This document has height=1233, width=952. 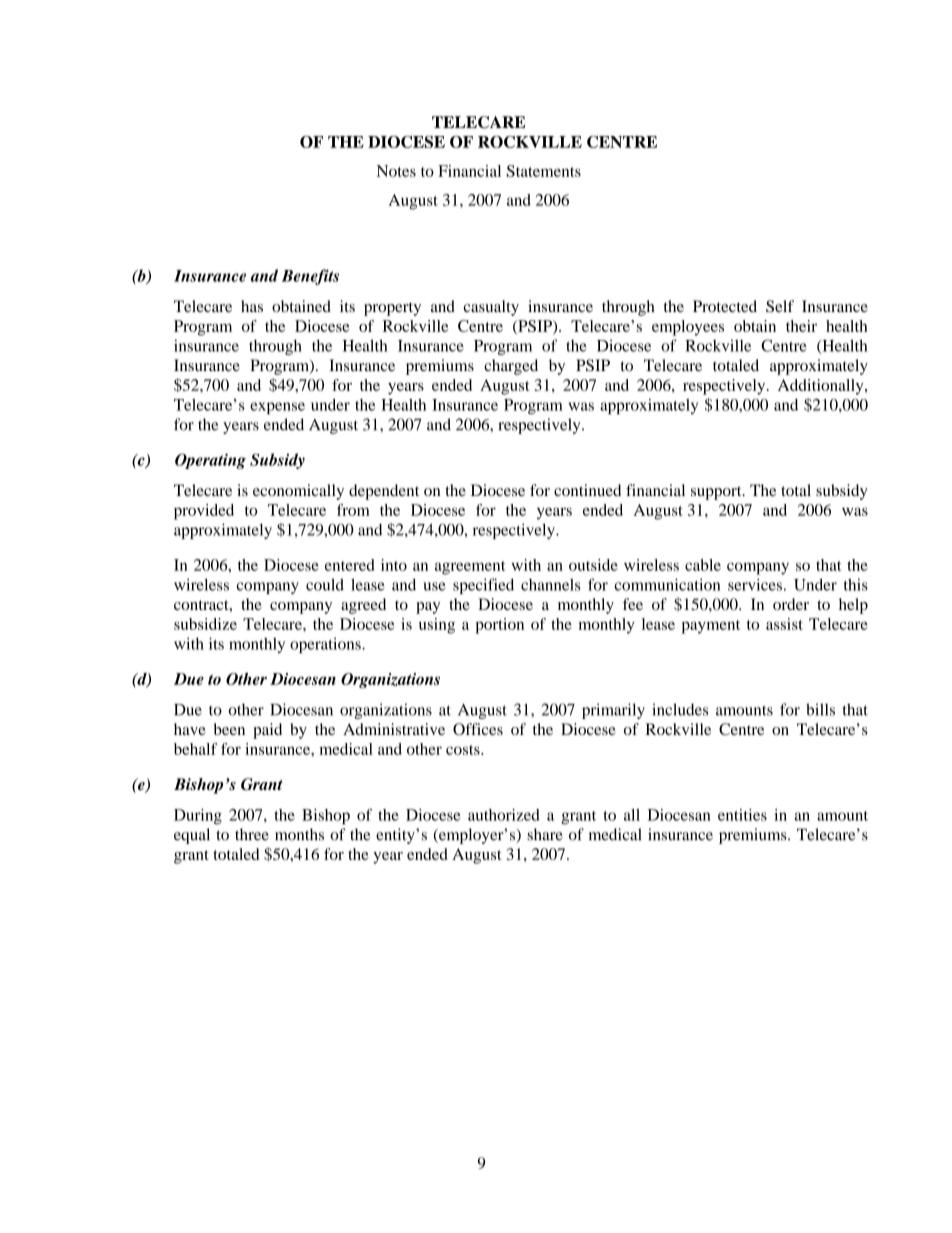 What do you see at coordinates (511, 367) in the document?
I see `charged` at bounding box center [511, 367].
